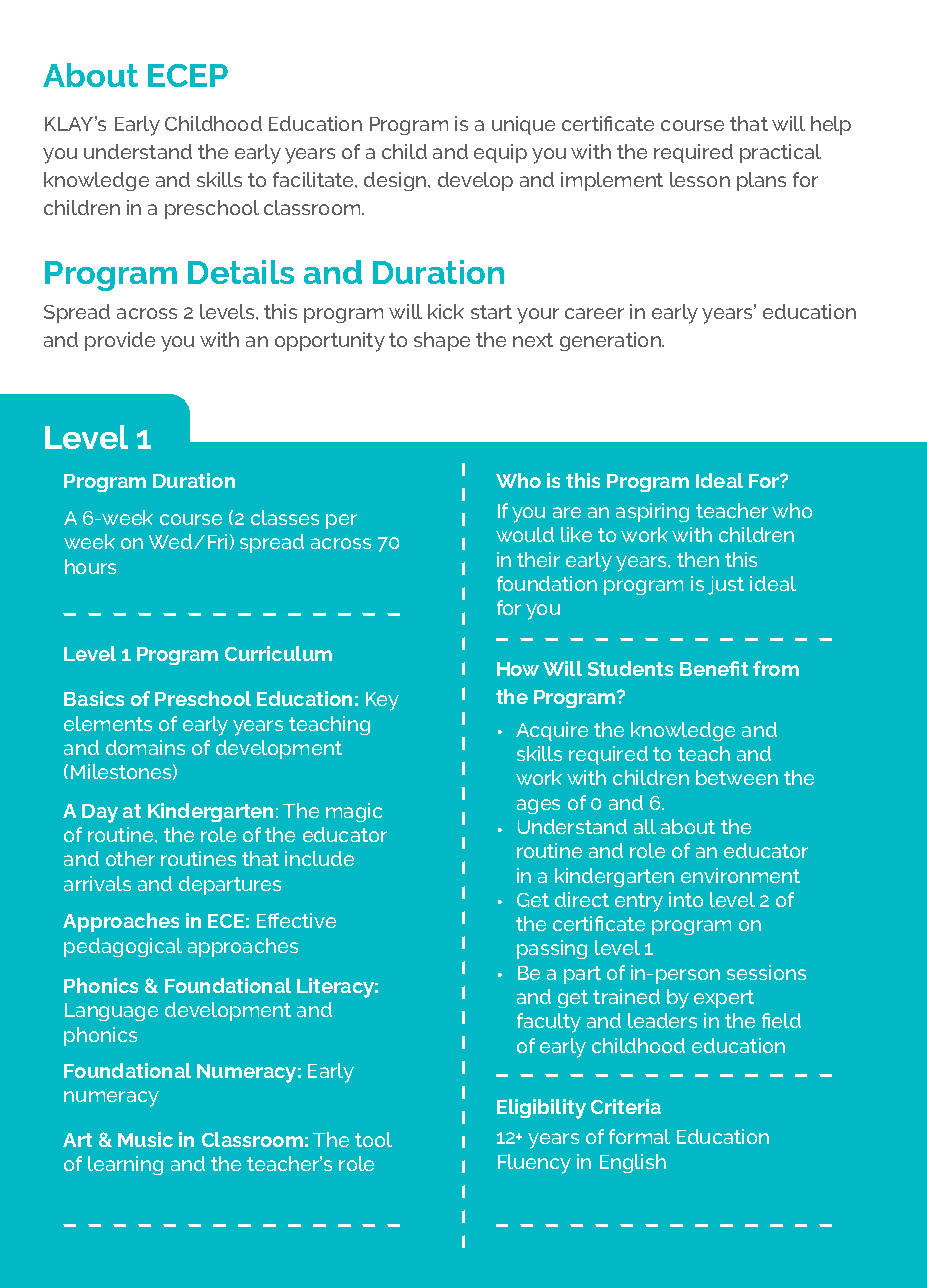  Describe the element at coordinates (120, 341) in the screenshot. I see `provide` at that location.
